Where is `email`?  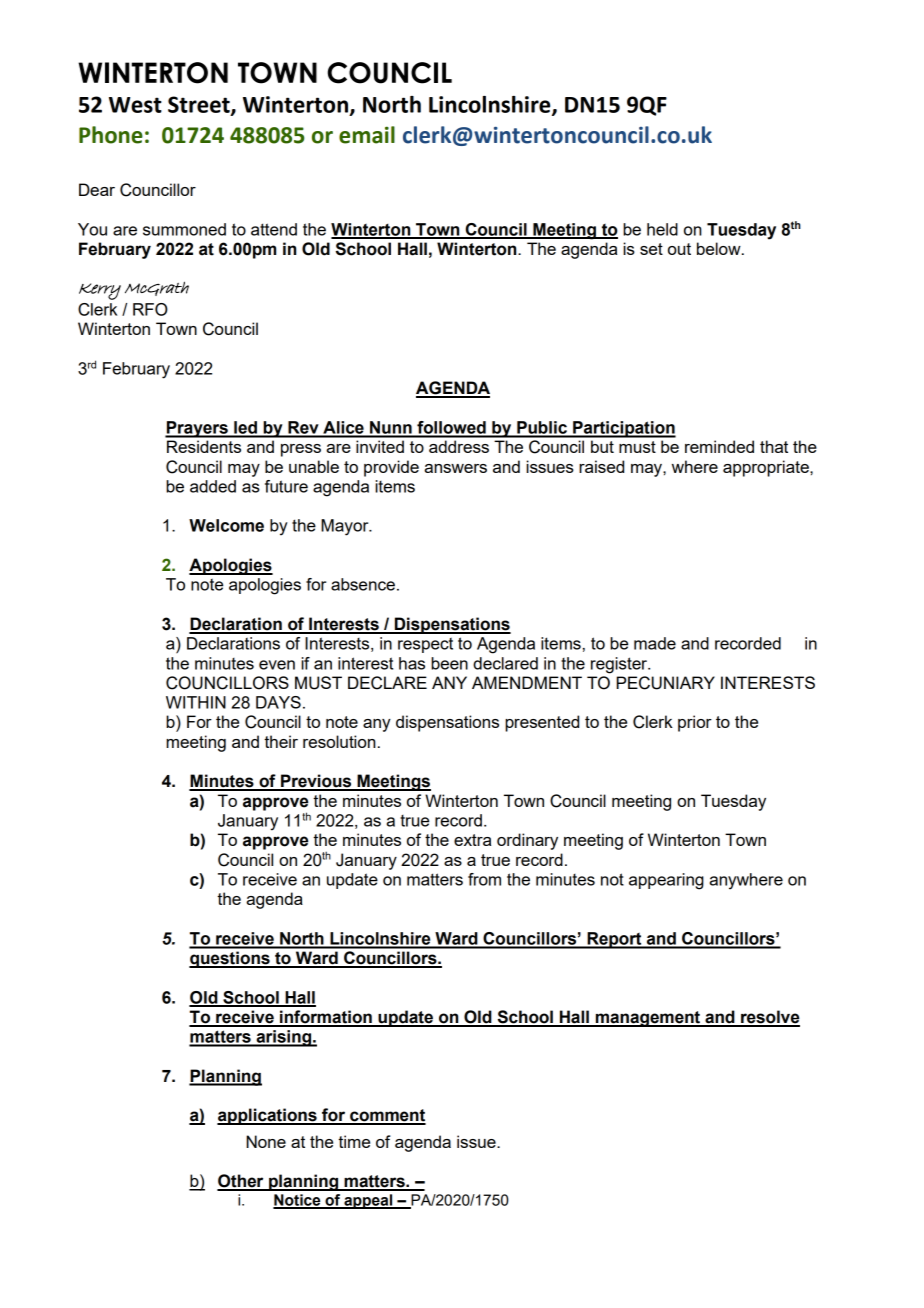
email is located at coordinates (367, 135).
